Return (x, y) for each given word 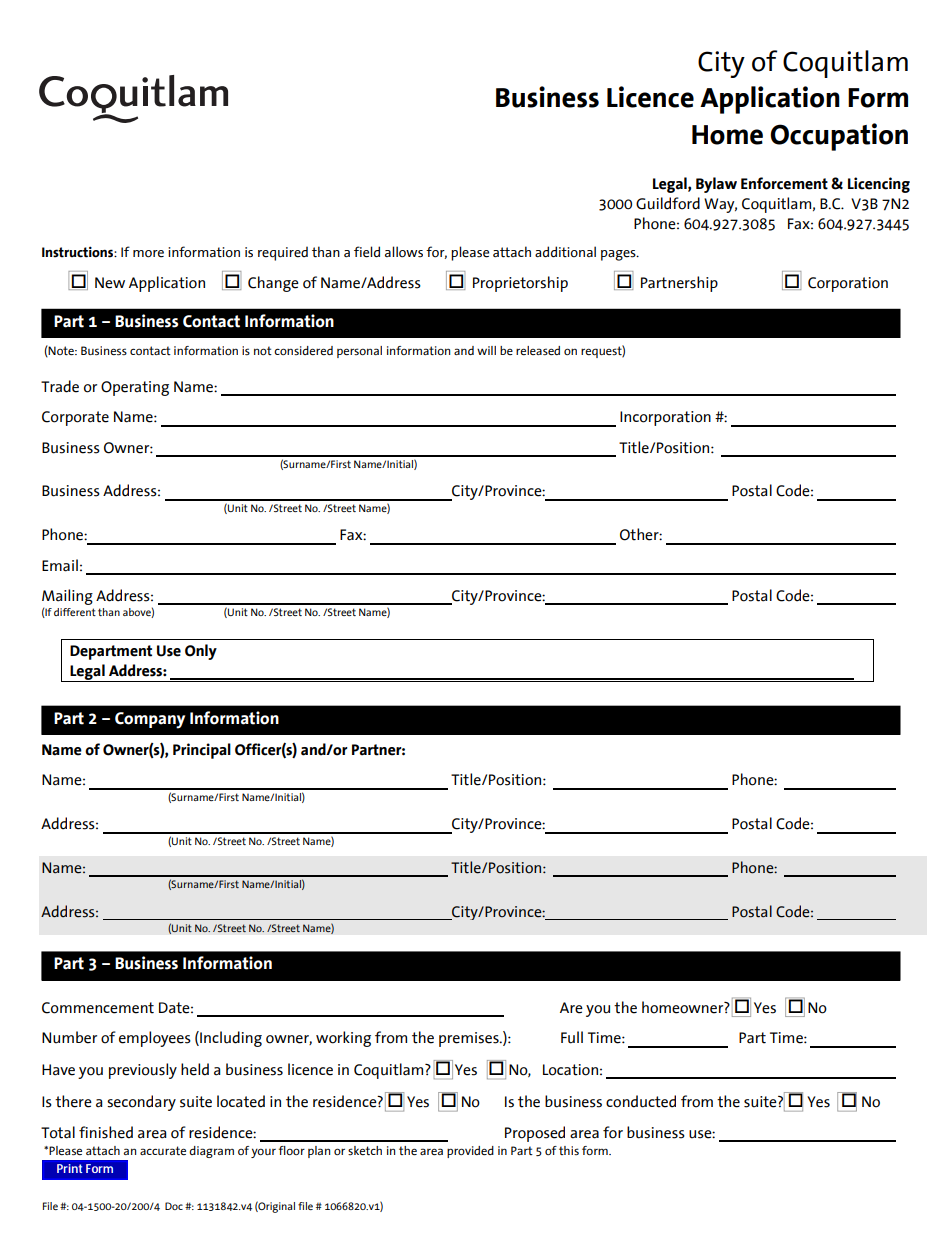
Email (60, 565)
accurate (163, 1150)
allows (404, 252)
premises (470, 1039)
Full (572, 1037)
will (486, 350)
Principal (202, 751)
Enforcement (784, 183)
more (148, 254)
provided (470, 1152)
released (538, 350)
